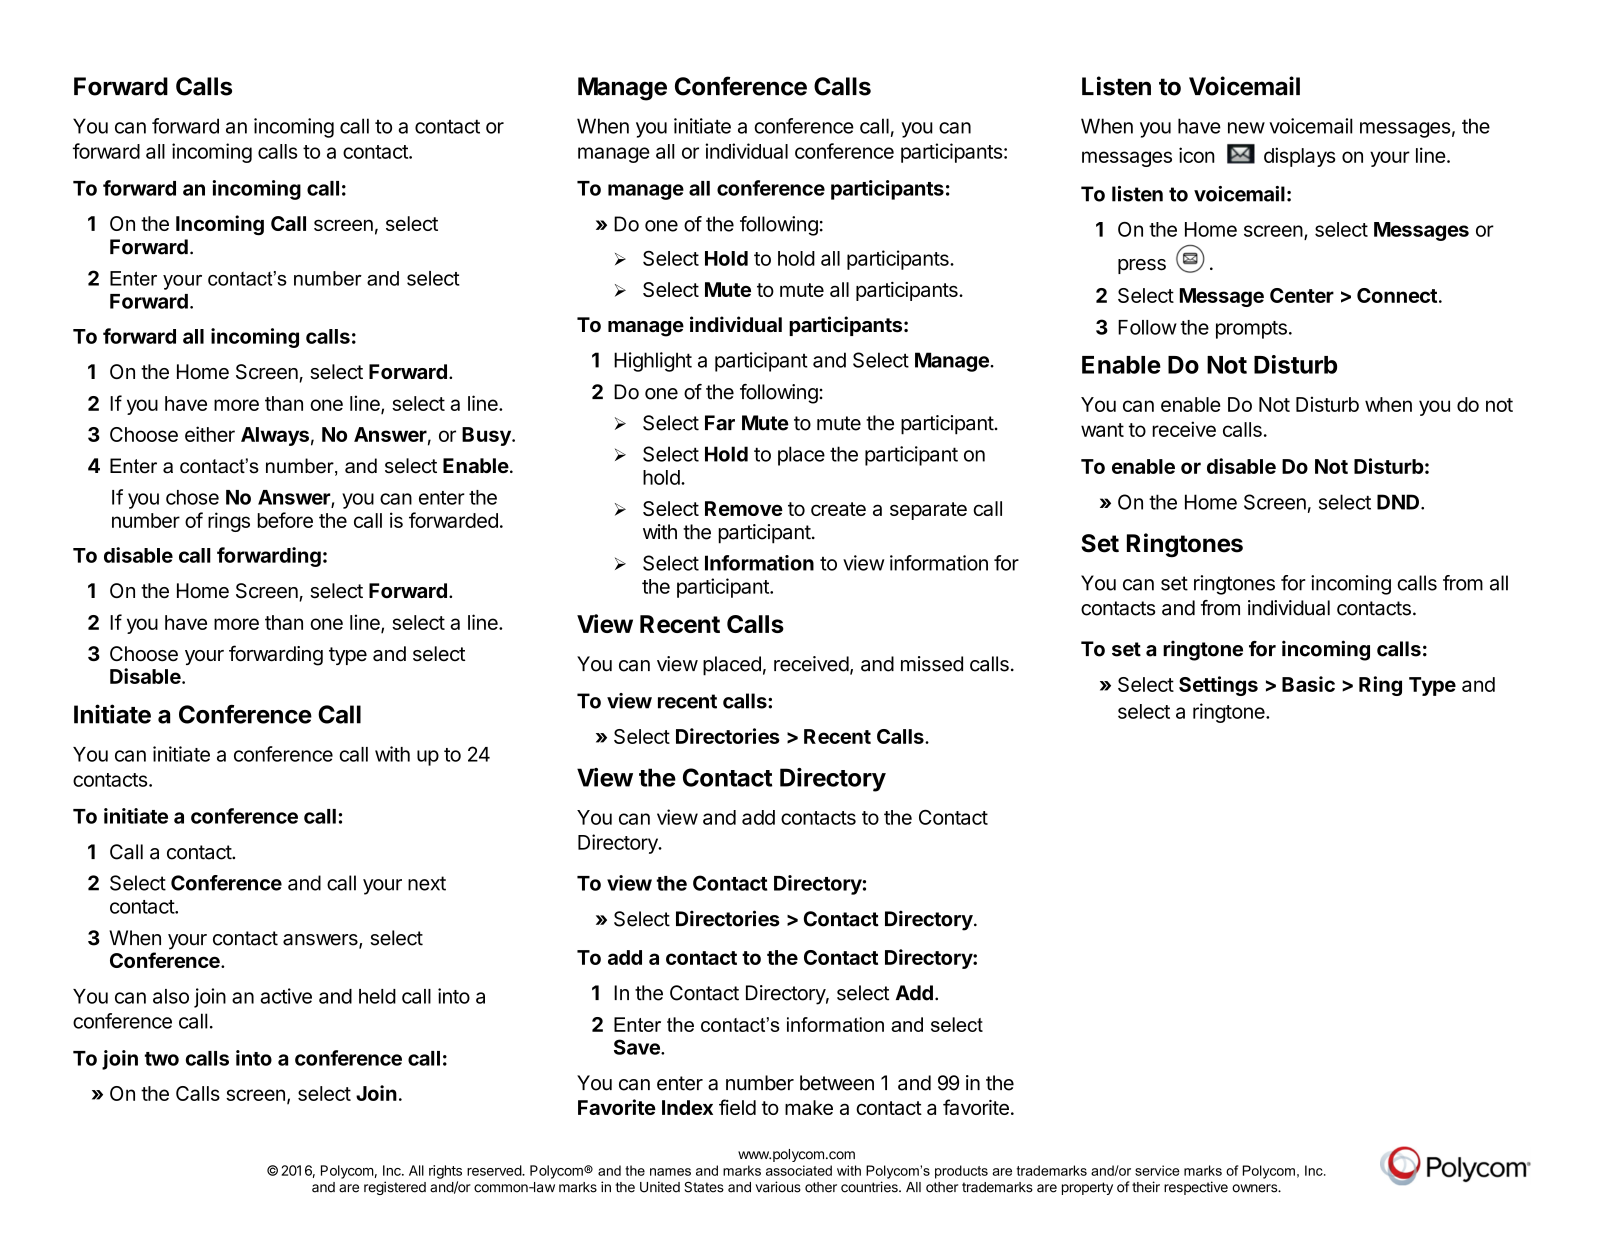 This document has width=1599, height=1235. I want to click on Settings, so click(1218, 686).
